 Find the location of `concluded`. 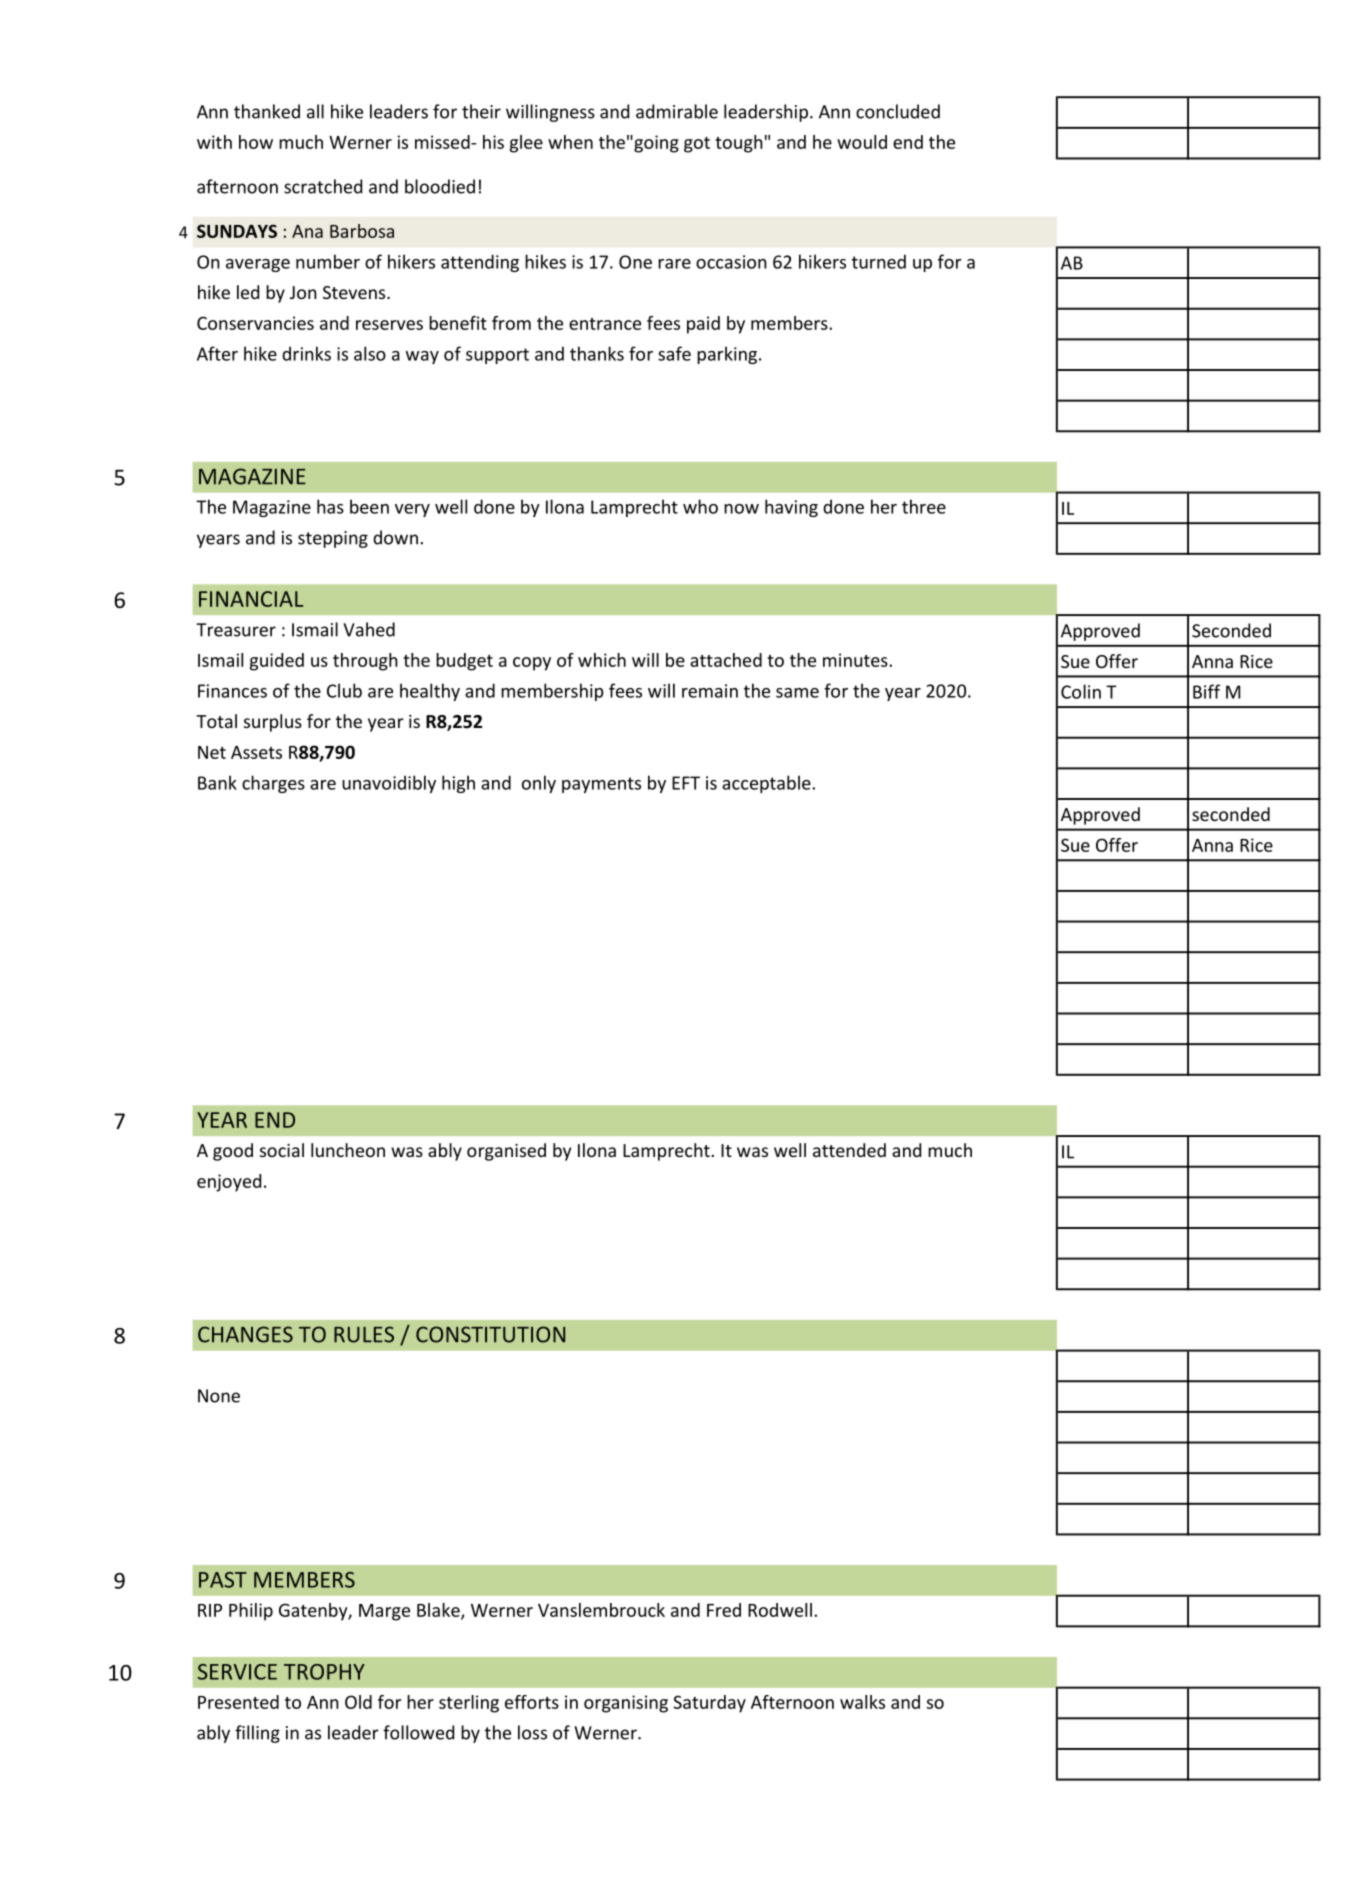

concluded is located at coordinates (898, 111).
